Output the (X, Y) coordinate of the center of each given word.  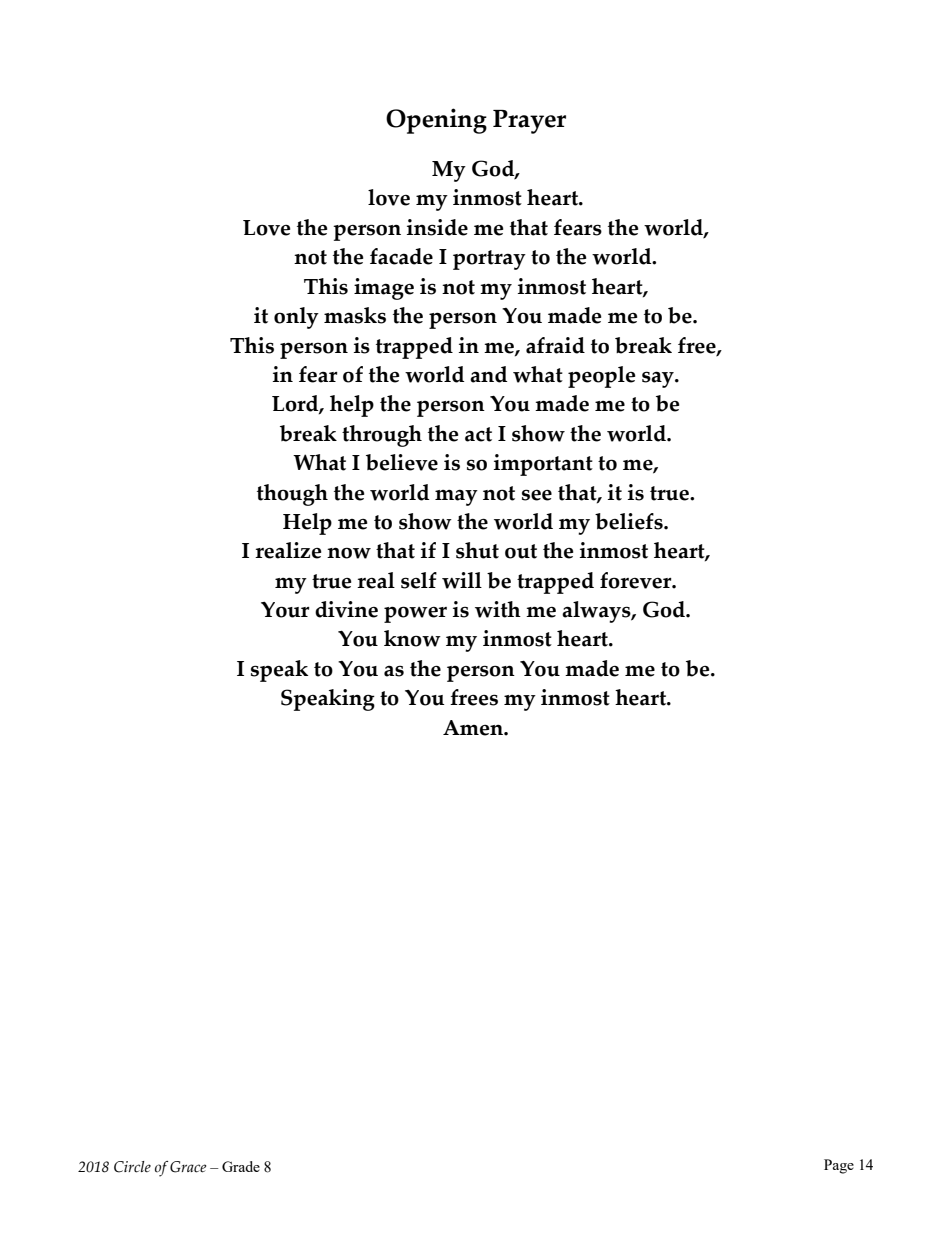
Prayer (529, 122)
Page (839, 1166)
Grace (188, 1167)
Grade (241, 1166)
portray (489, 260)
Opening (436, 121)
